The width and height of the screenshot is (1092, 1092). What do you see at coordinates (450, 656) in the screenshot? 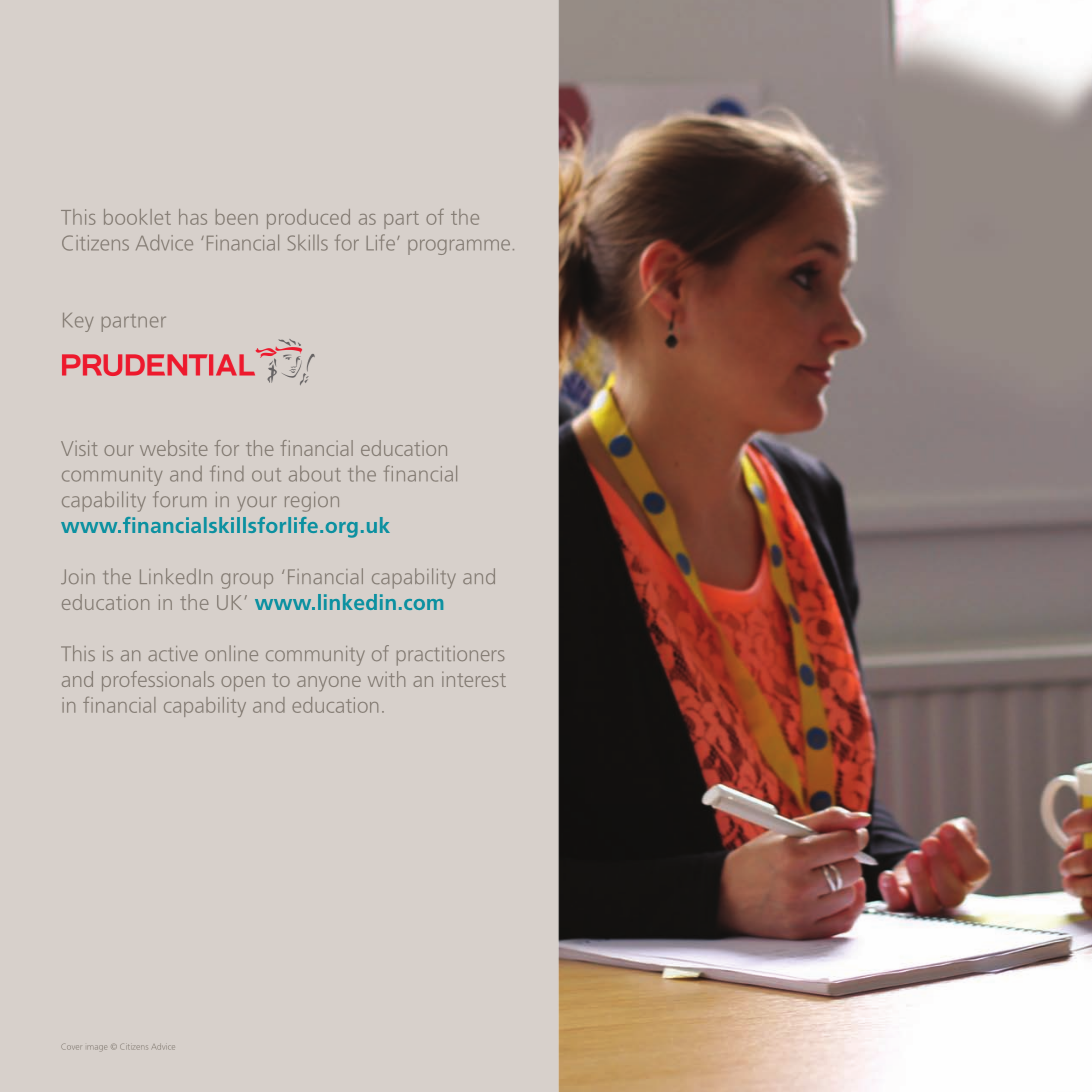
I see `practitioners` at bounding box center [450, 656].
